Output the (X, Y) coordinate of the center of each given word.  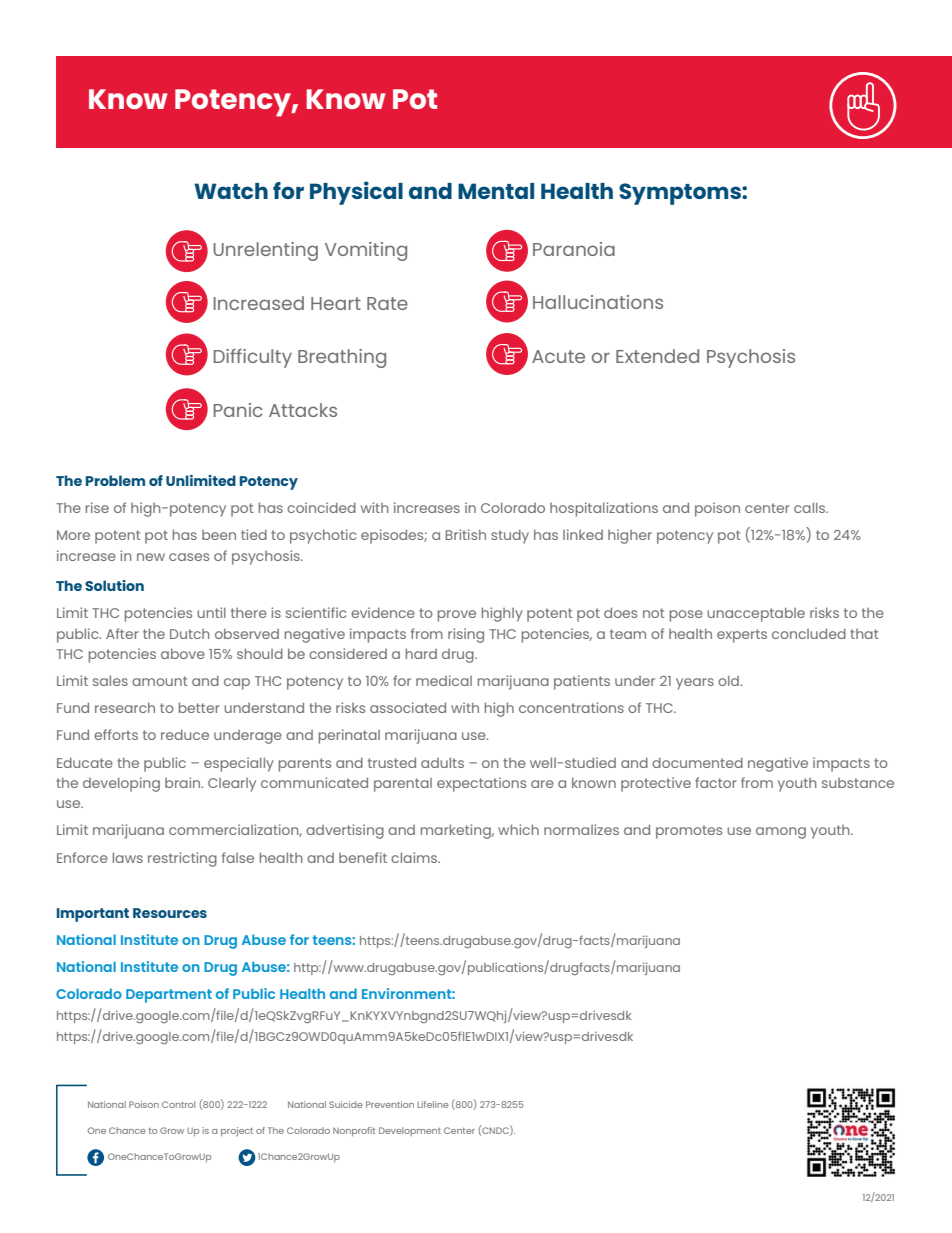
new (151, 557)
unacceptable (756, 614)
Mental (496, 191)
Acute (558, 356)
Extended (657, 356)
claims (415, 857)
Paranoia (574, 249)
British (466, 534)
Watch (231, 191)
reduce (185, 734)
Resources (170, 913)
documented (697, 762)
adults (442, 762)
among (781, 833)
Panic (238, 410)
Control (178, 1104)
